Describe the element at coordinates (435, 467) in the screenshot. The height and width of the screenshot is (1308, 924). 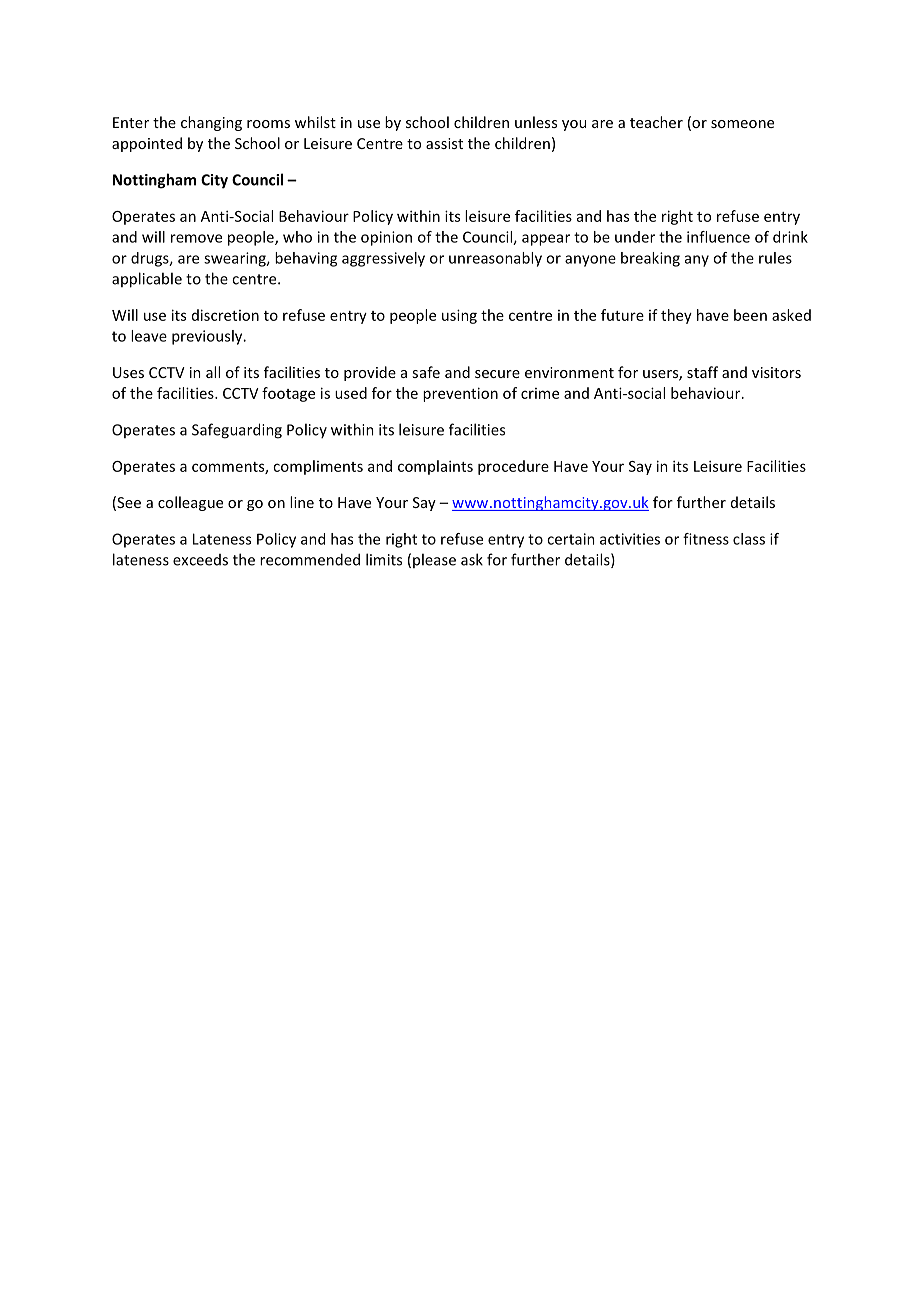
I see `complaints` at that location.
